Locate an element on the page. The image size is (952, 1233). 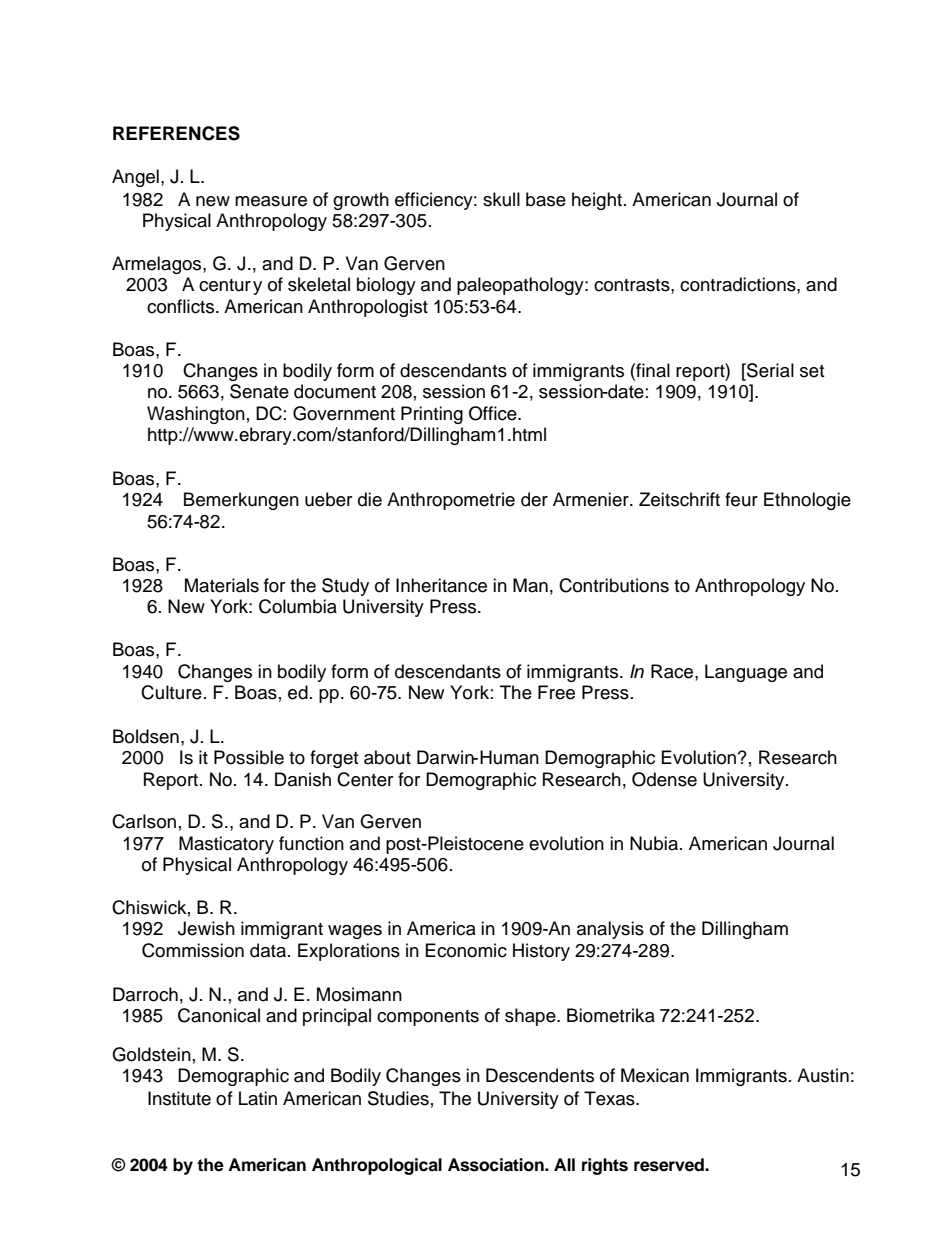
height is located at coordinates (597, 201).
